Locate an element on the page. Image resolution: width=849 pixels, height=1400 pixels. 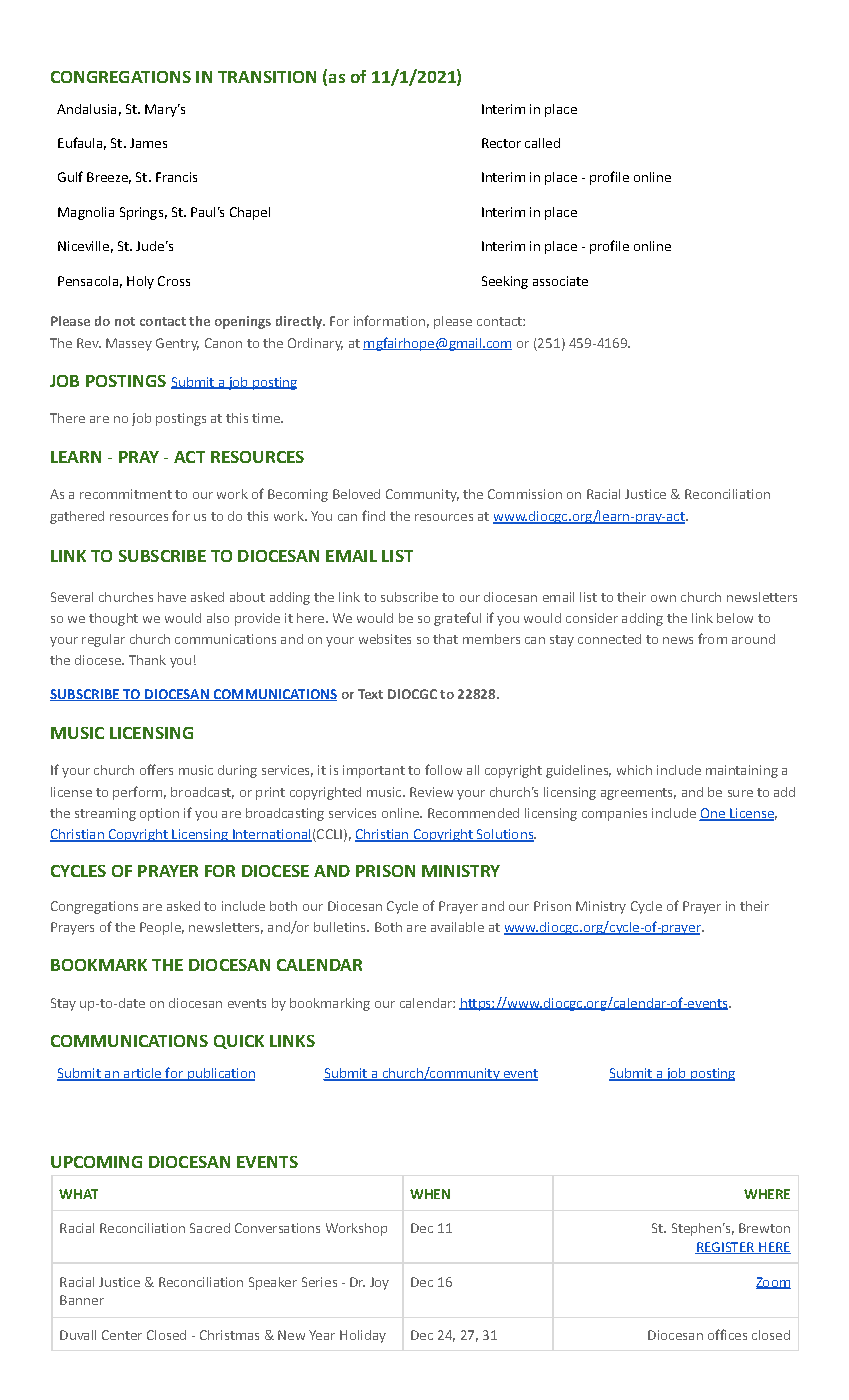
information is located at coordinates (389, 320).
